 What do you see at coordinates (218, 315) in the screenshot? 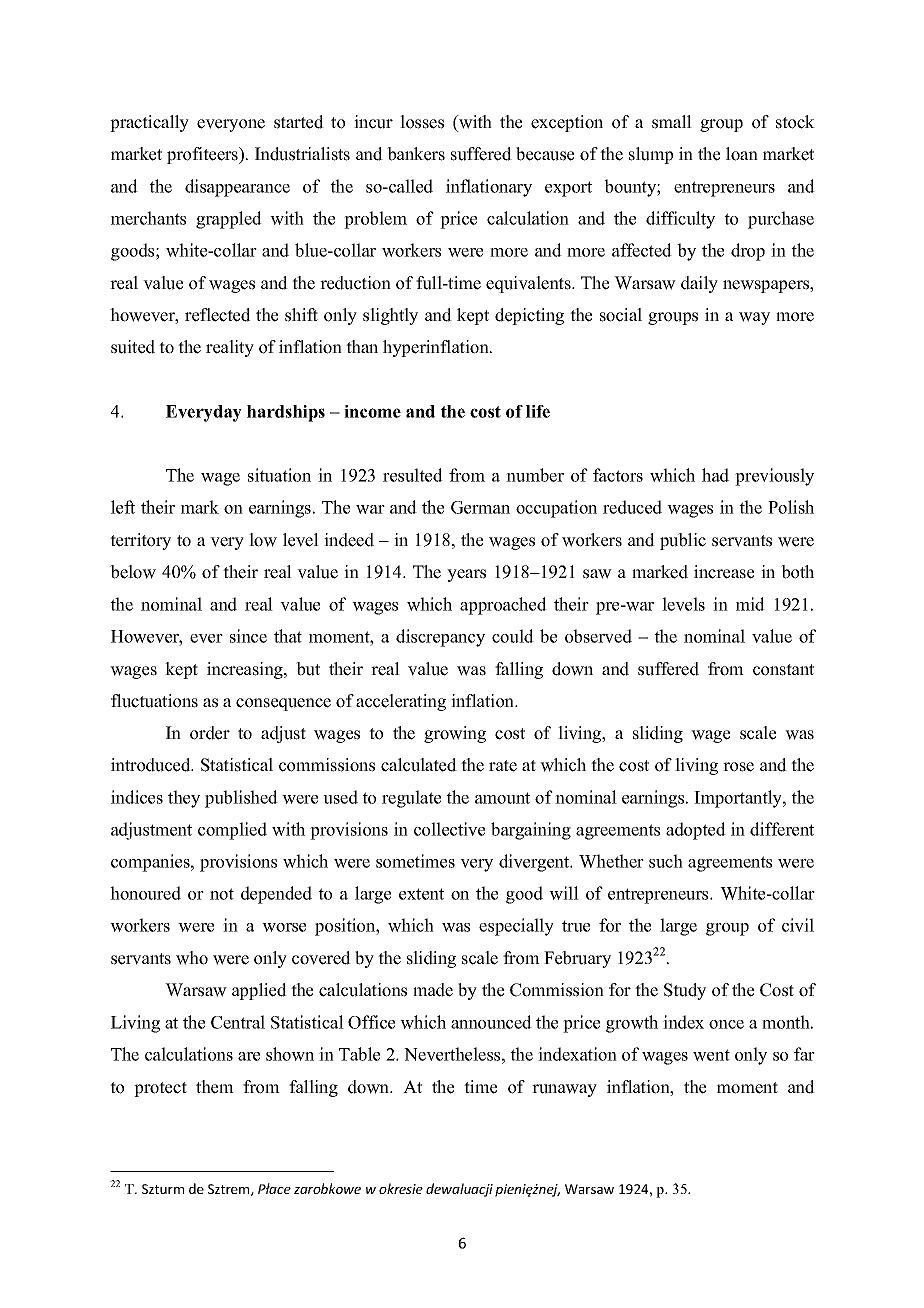
I see `reflected` at bounding box center [218, 315].
